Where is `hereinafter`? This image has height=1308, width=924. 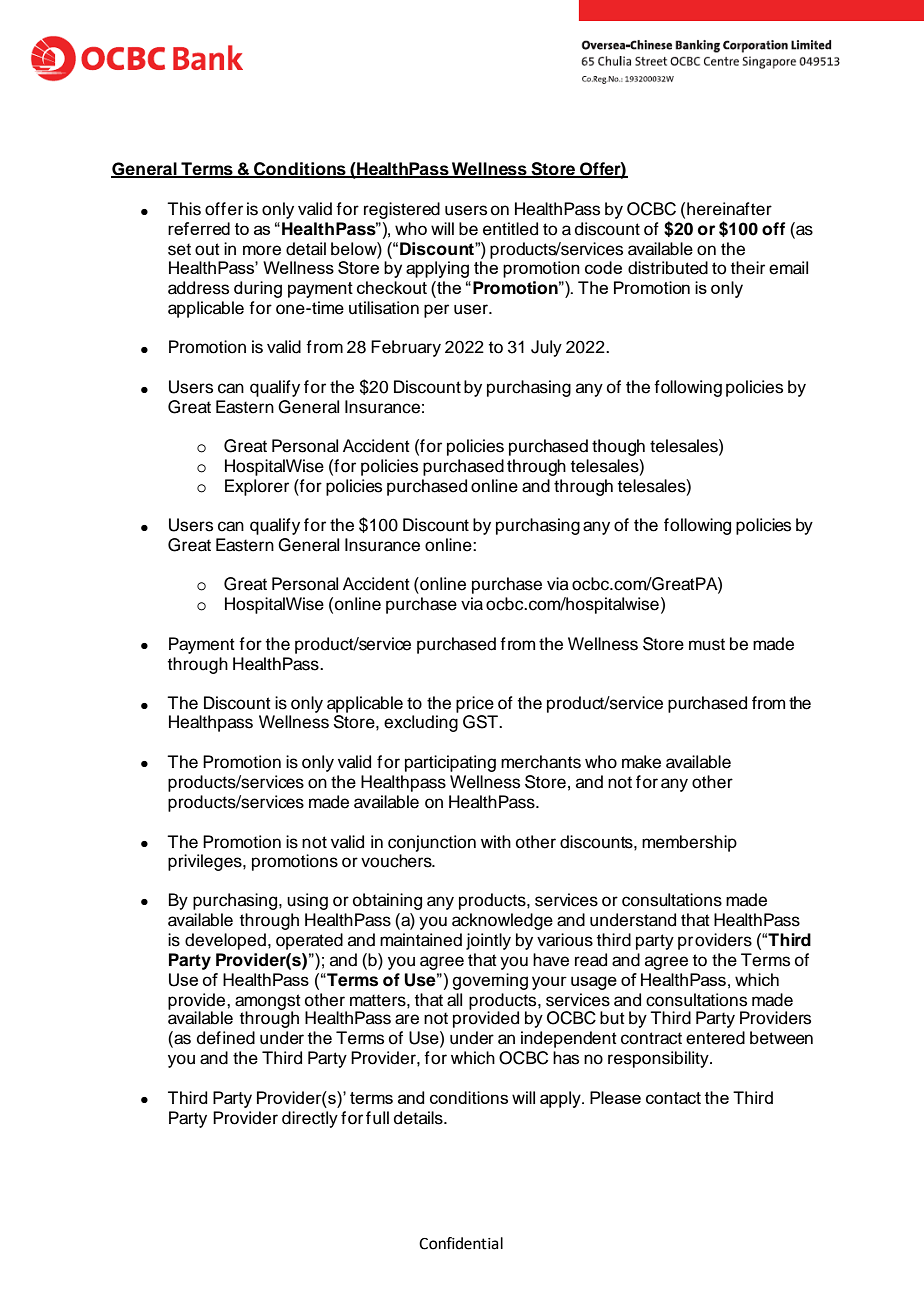
hereinafter is located at coordinates (729, 209).
